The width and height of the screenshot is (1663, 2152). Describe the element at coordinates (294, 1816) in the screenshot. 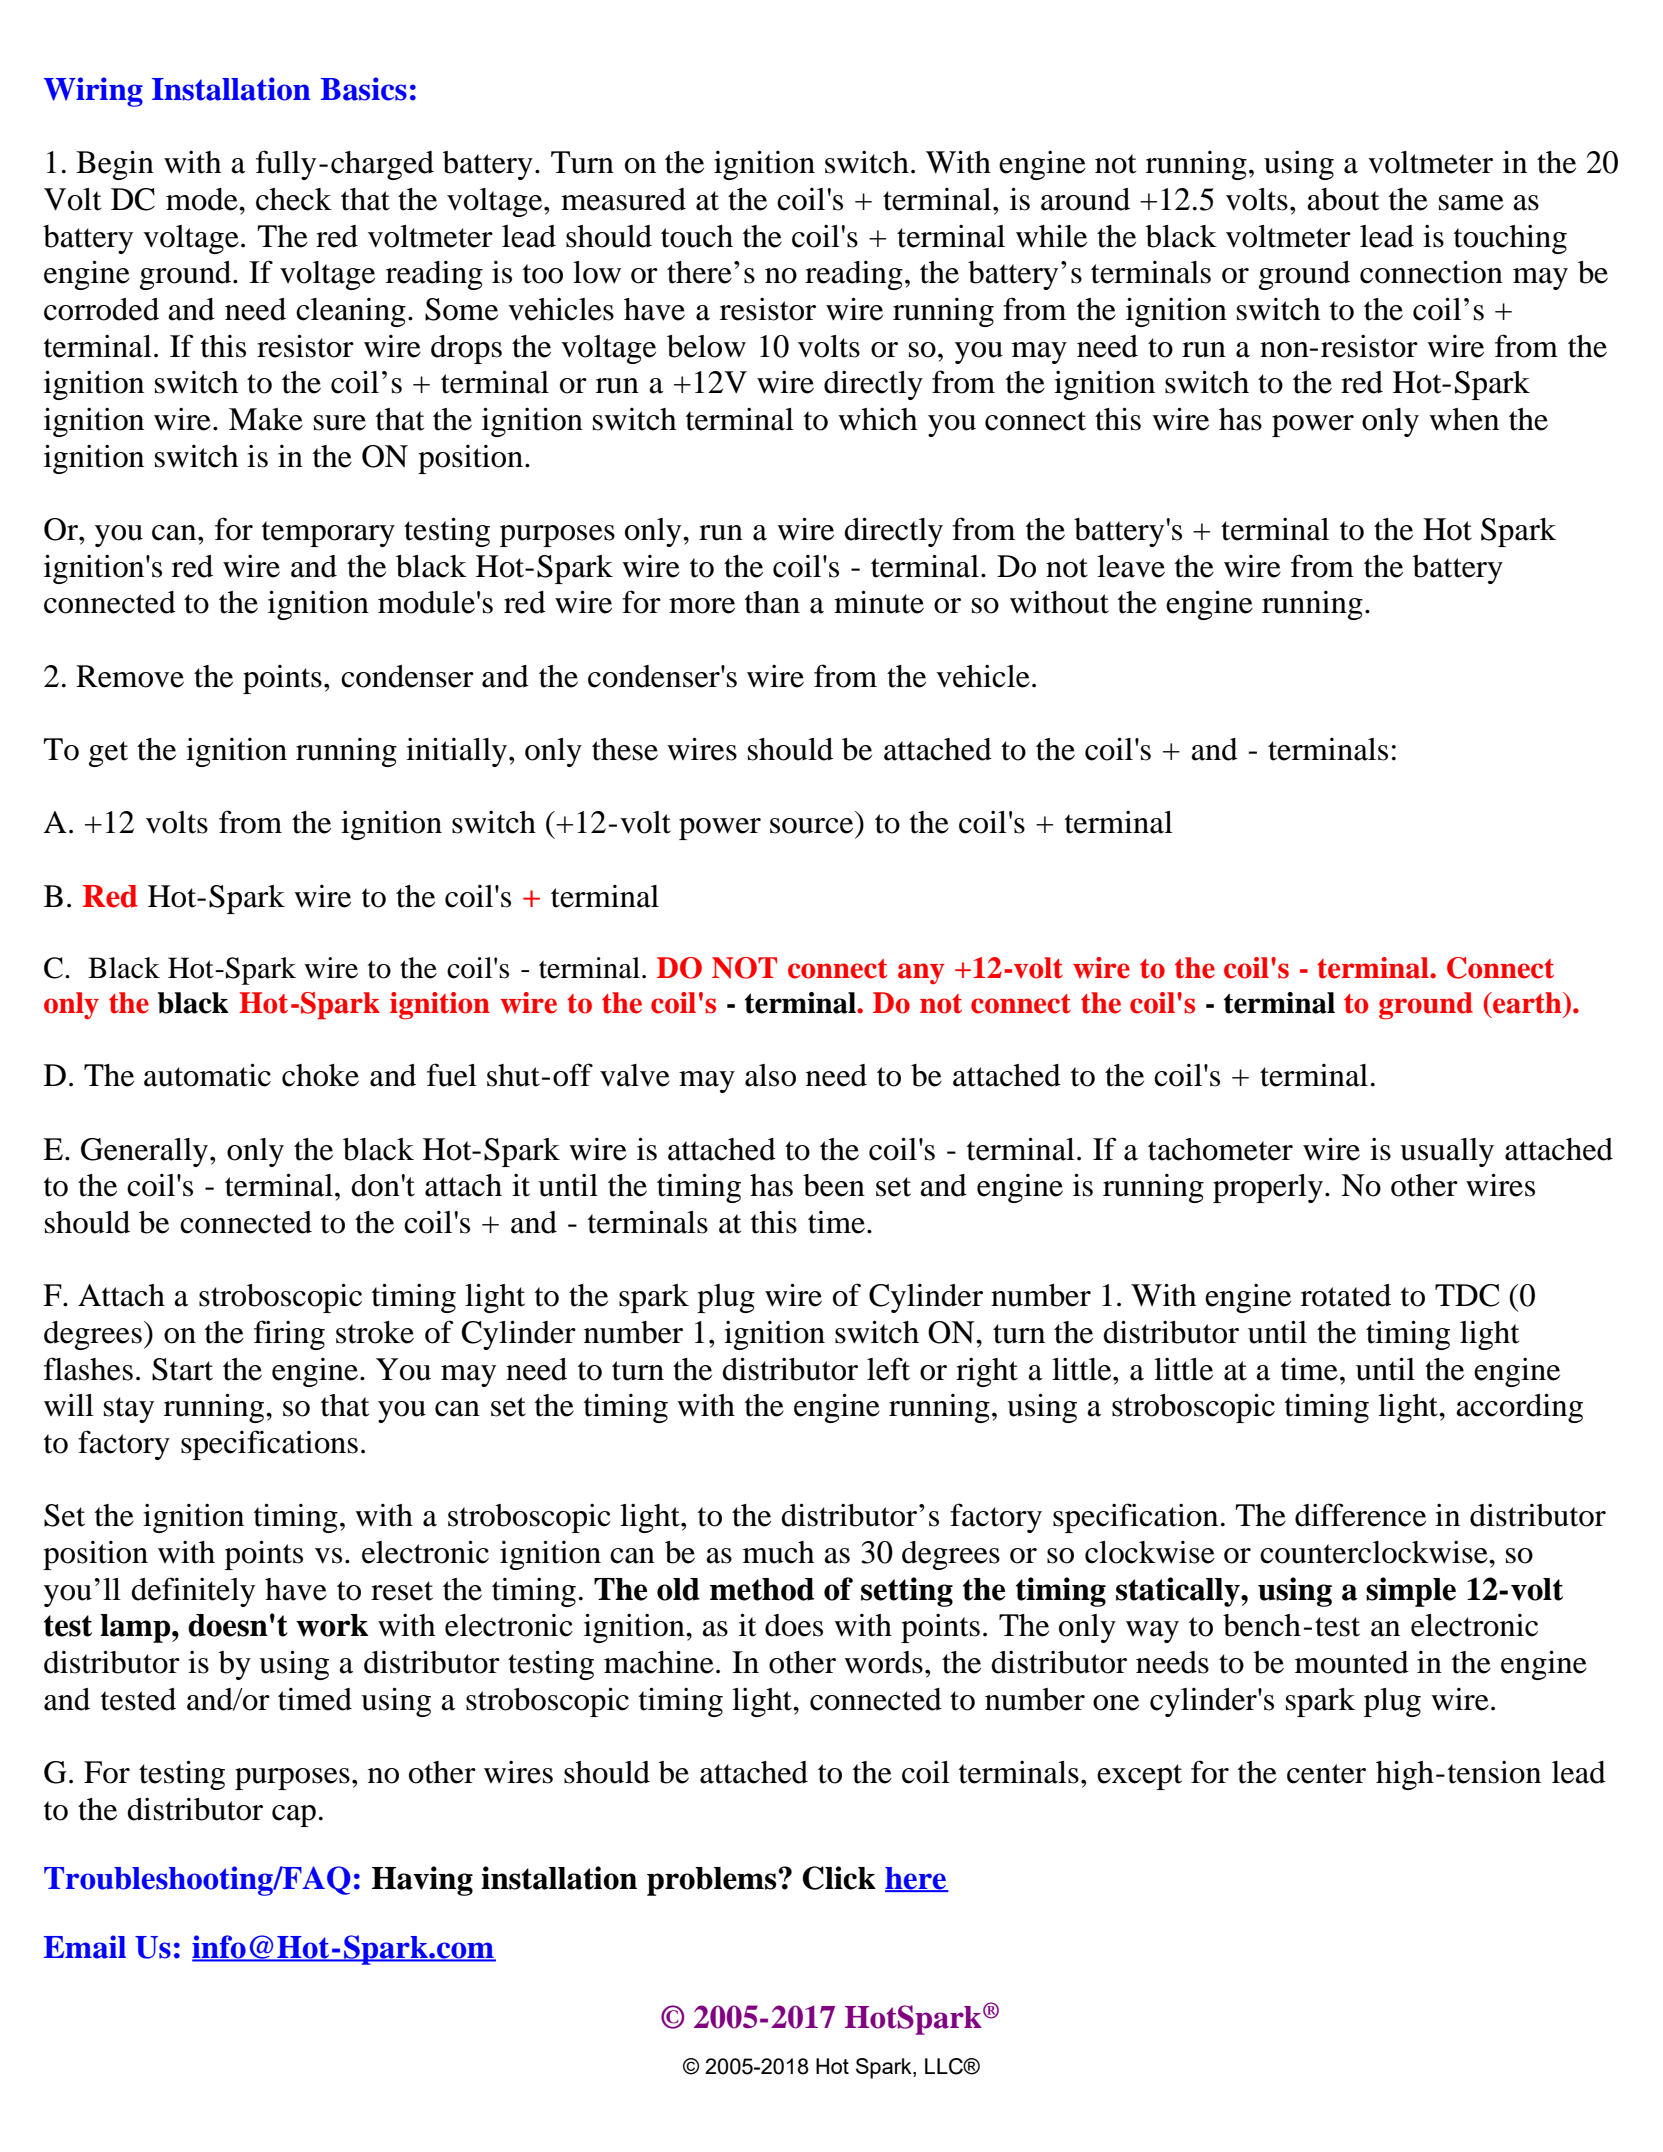

I see `cap` at that location.
